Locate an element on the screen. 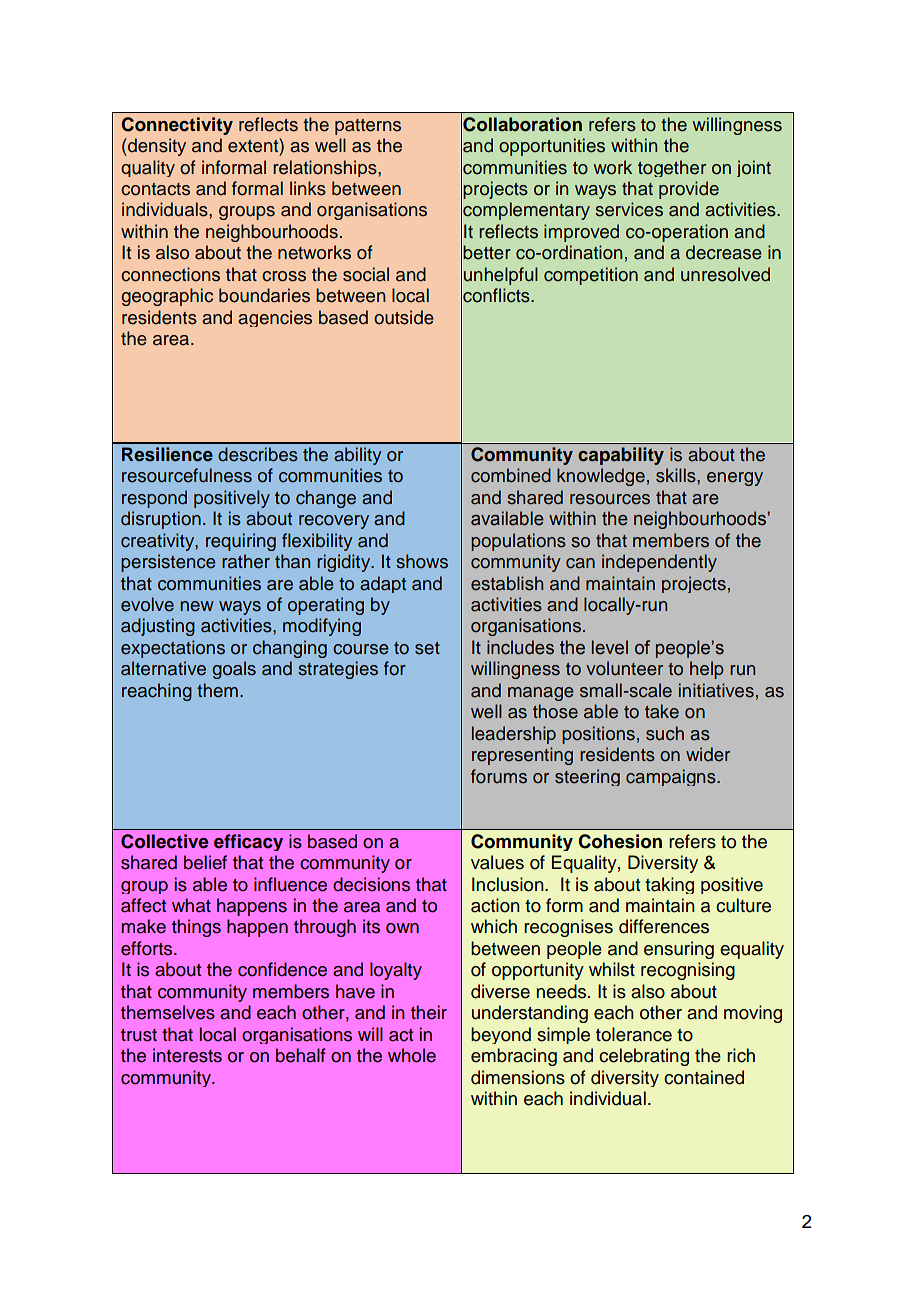 This screenshot has width=924, height=1308. skills is located at coordinates (677, 475).
